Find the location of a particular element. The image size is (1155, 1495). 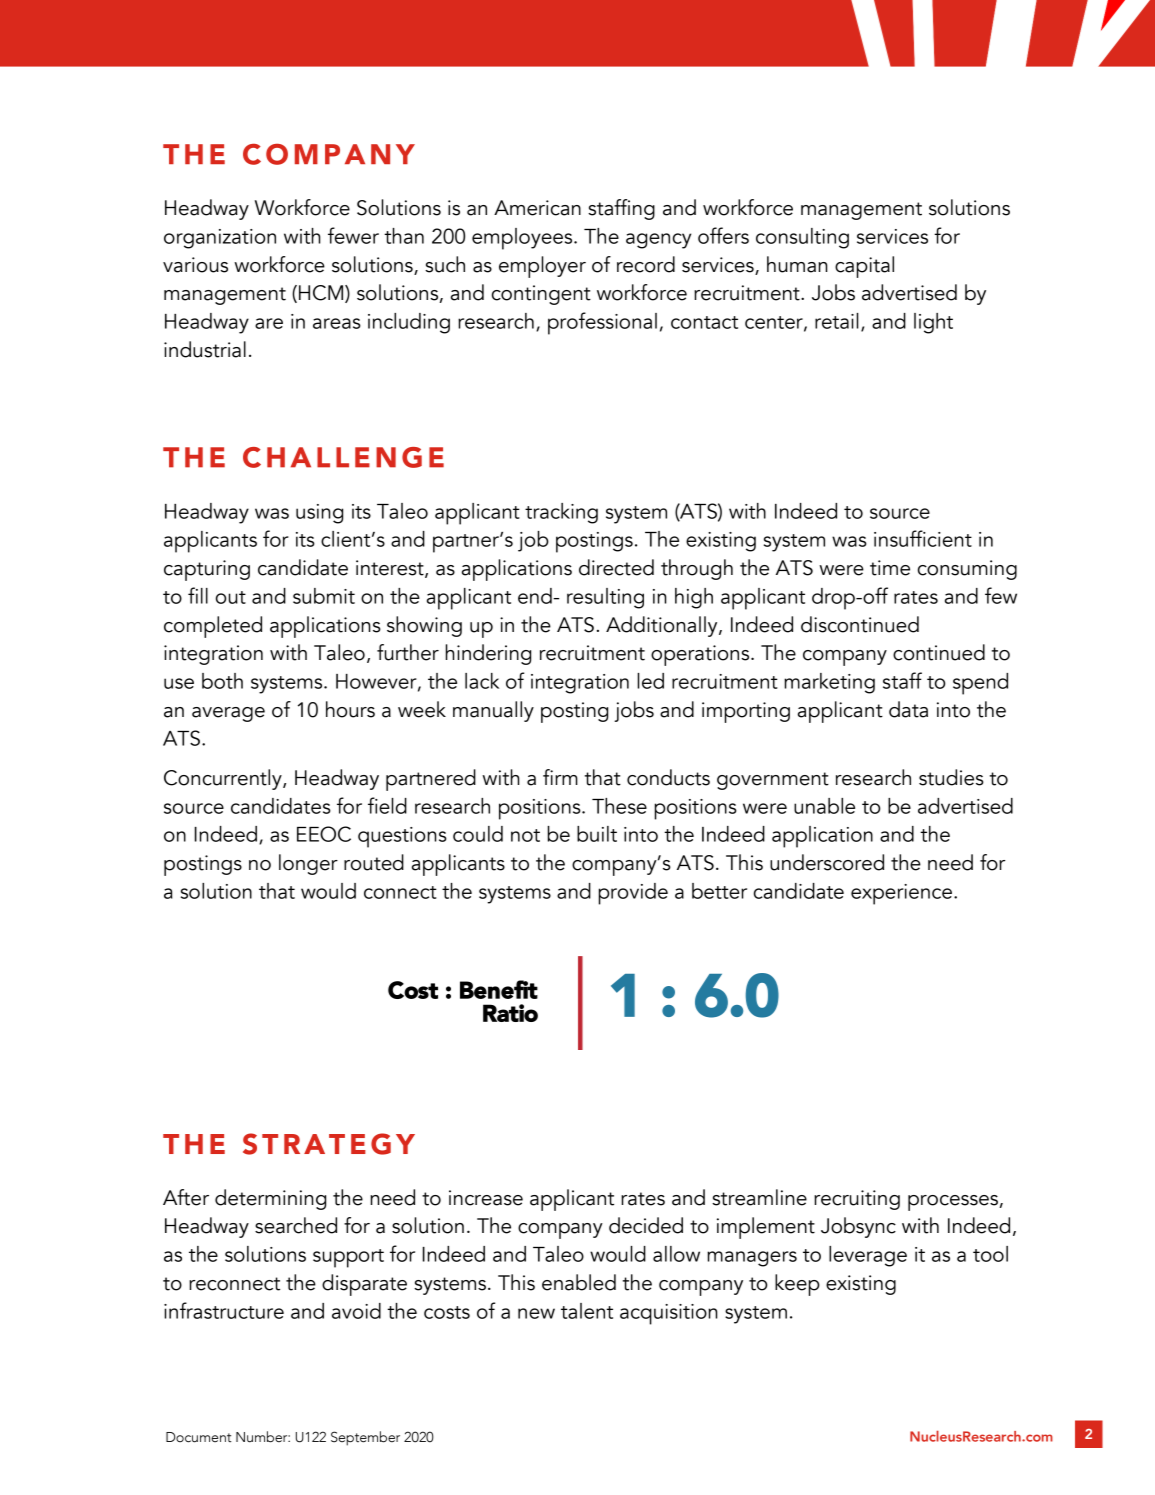

completed is located at coordinates (213, 627).
